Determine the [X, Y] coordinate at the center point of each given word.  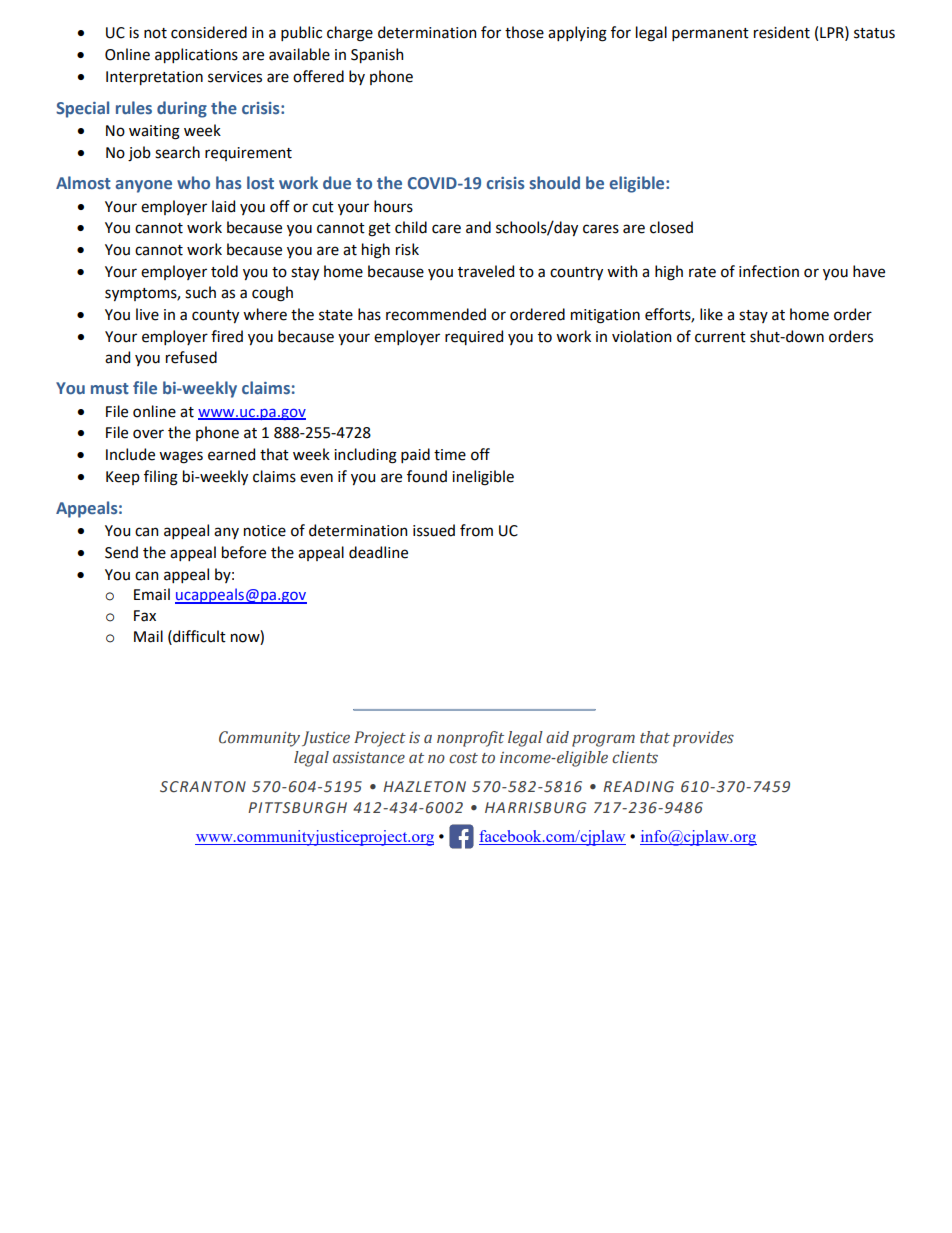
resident [782, 32]
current [720, 337]
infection [769, 271]
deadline [378, 552]
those [524, 32]
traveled [486, 271]
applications [196, 55]
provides [703, 739]
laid [223, 206]
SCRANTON [203, 787]
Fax [145, 616]
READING [638, 787]
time [450, 455]
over [148, 434]
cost [463, 758]
